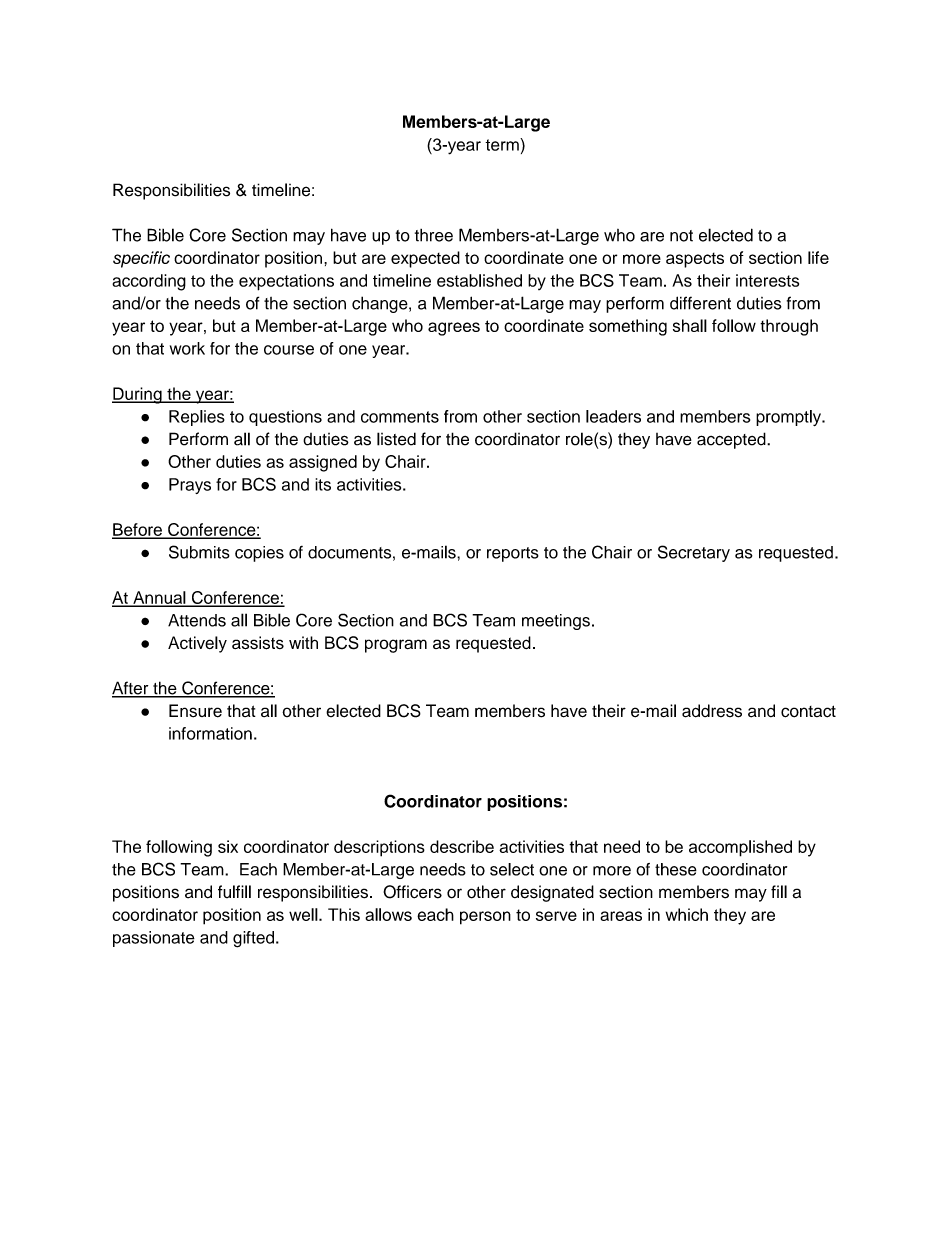 This image has height=1233, width=952. Describe the element at coordinates (687, 914) in the image. I see `which` at that location.
